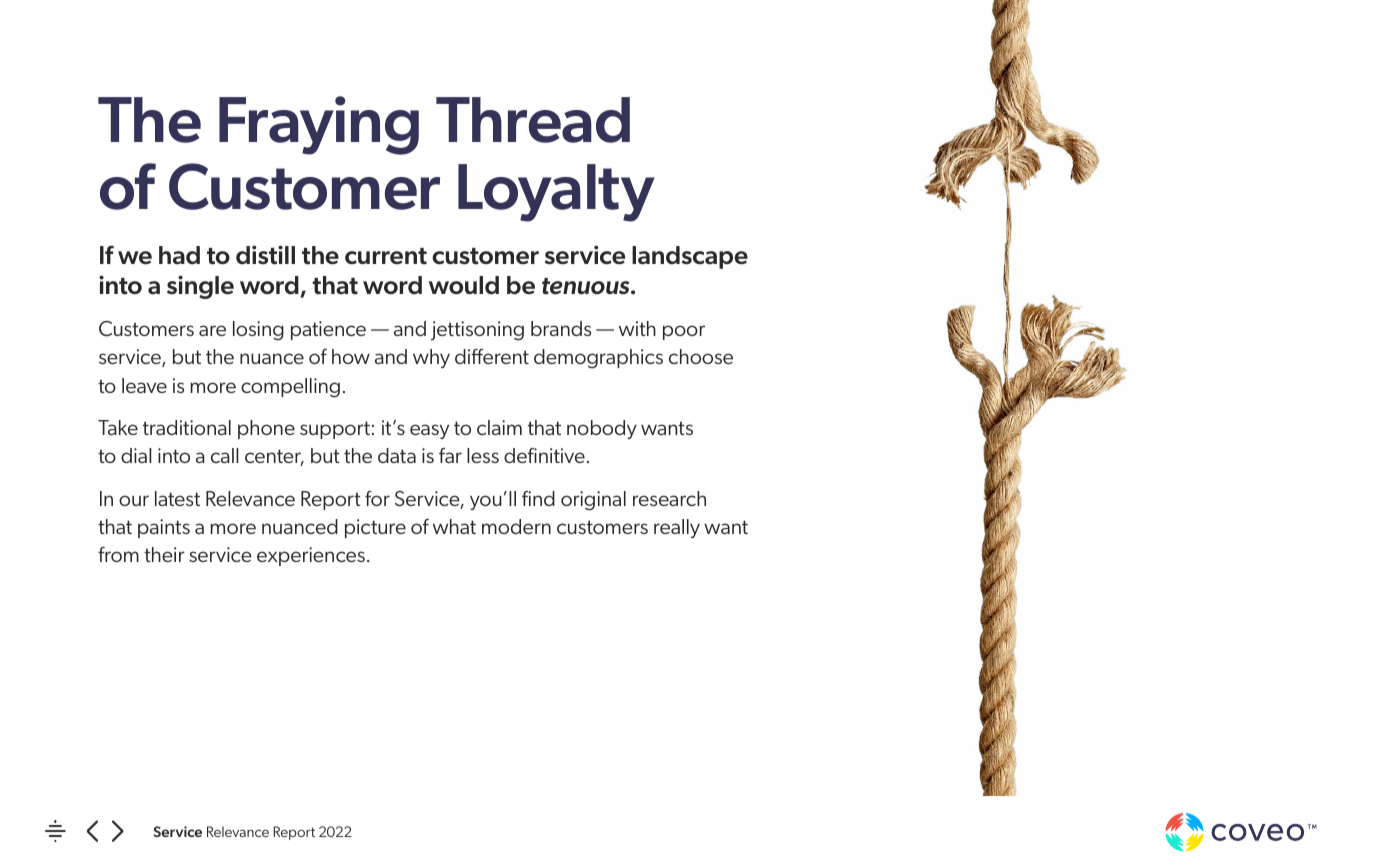 The width and height of the screenshot is (1389, 868). Describe the element at coordinates (429, 431) in the screenshot. I see `easy` at that location.
